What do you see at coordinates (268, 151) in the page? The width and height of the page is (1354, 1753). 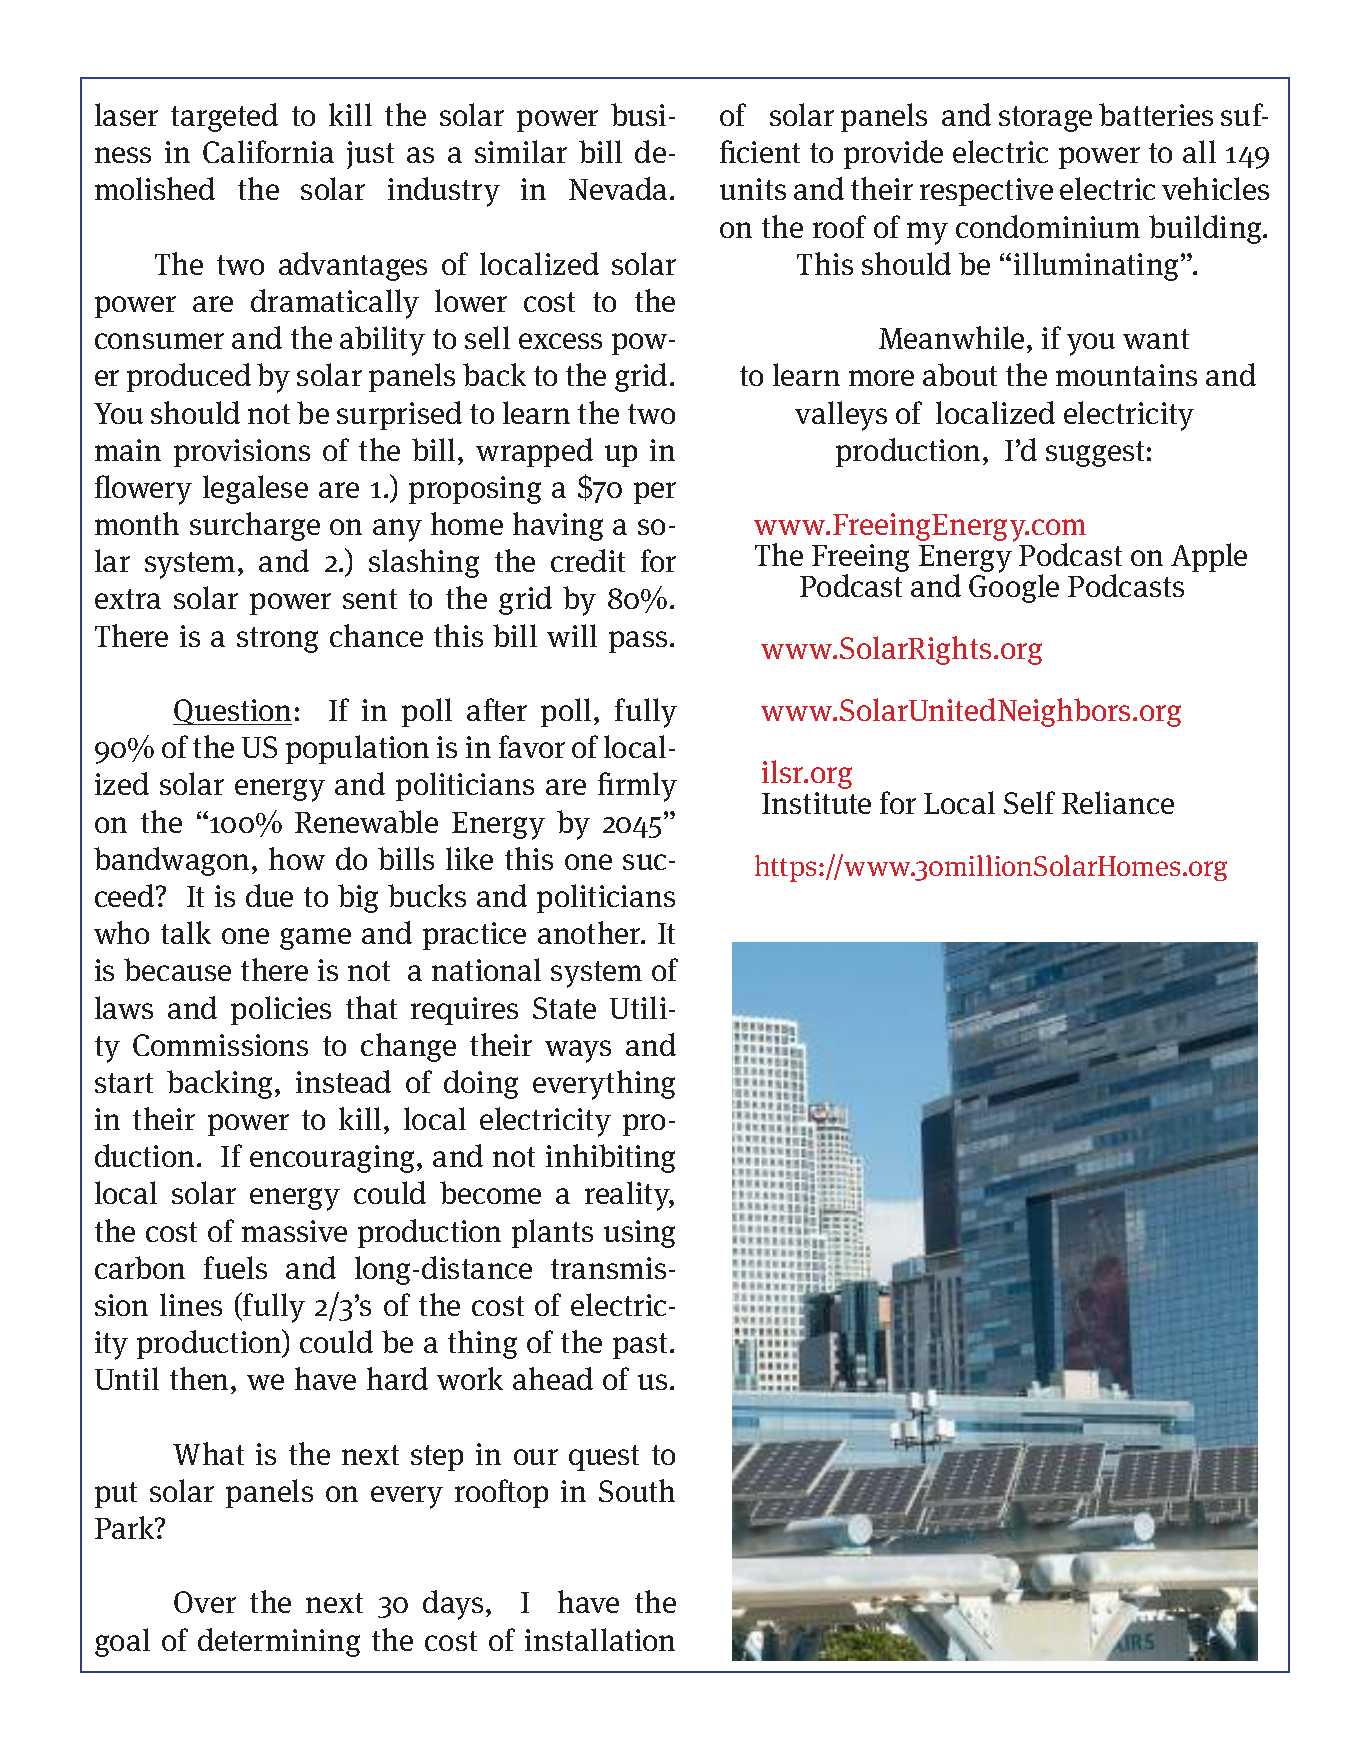 I see `California` at bounding box center [268, 151].
